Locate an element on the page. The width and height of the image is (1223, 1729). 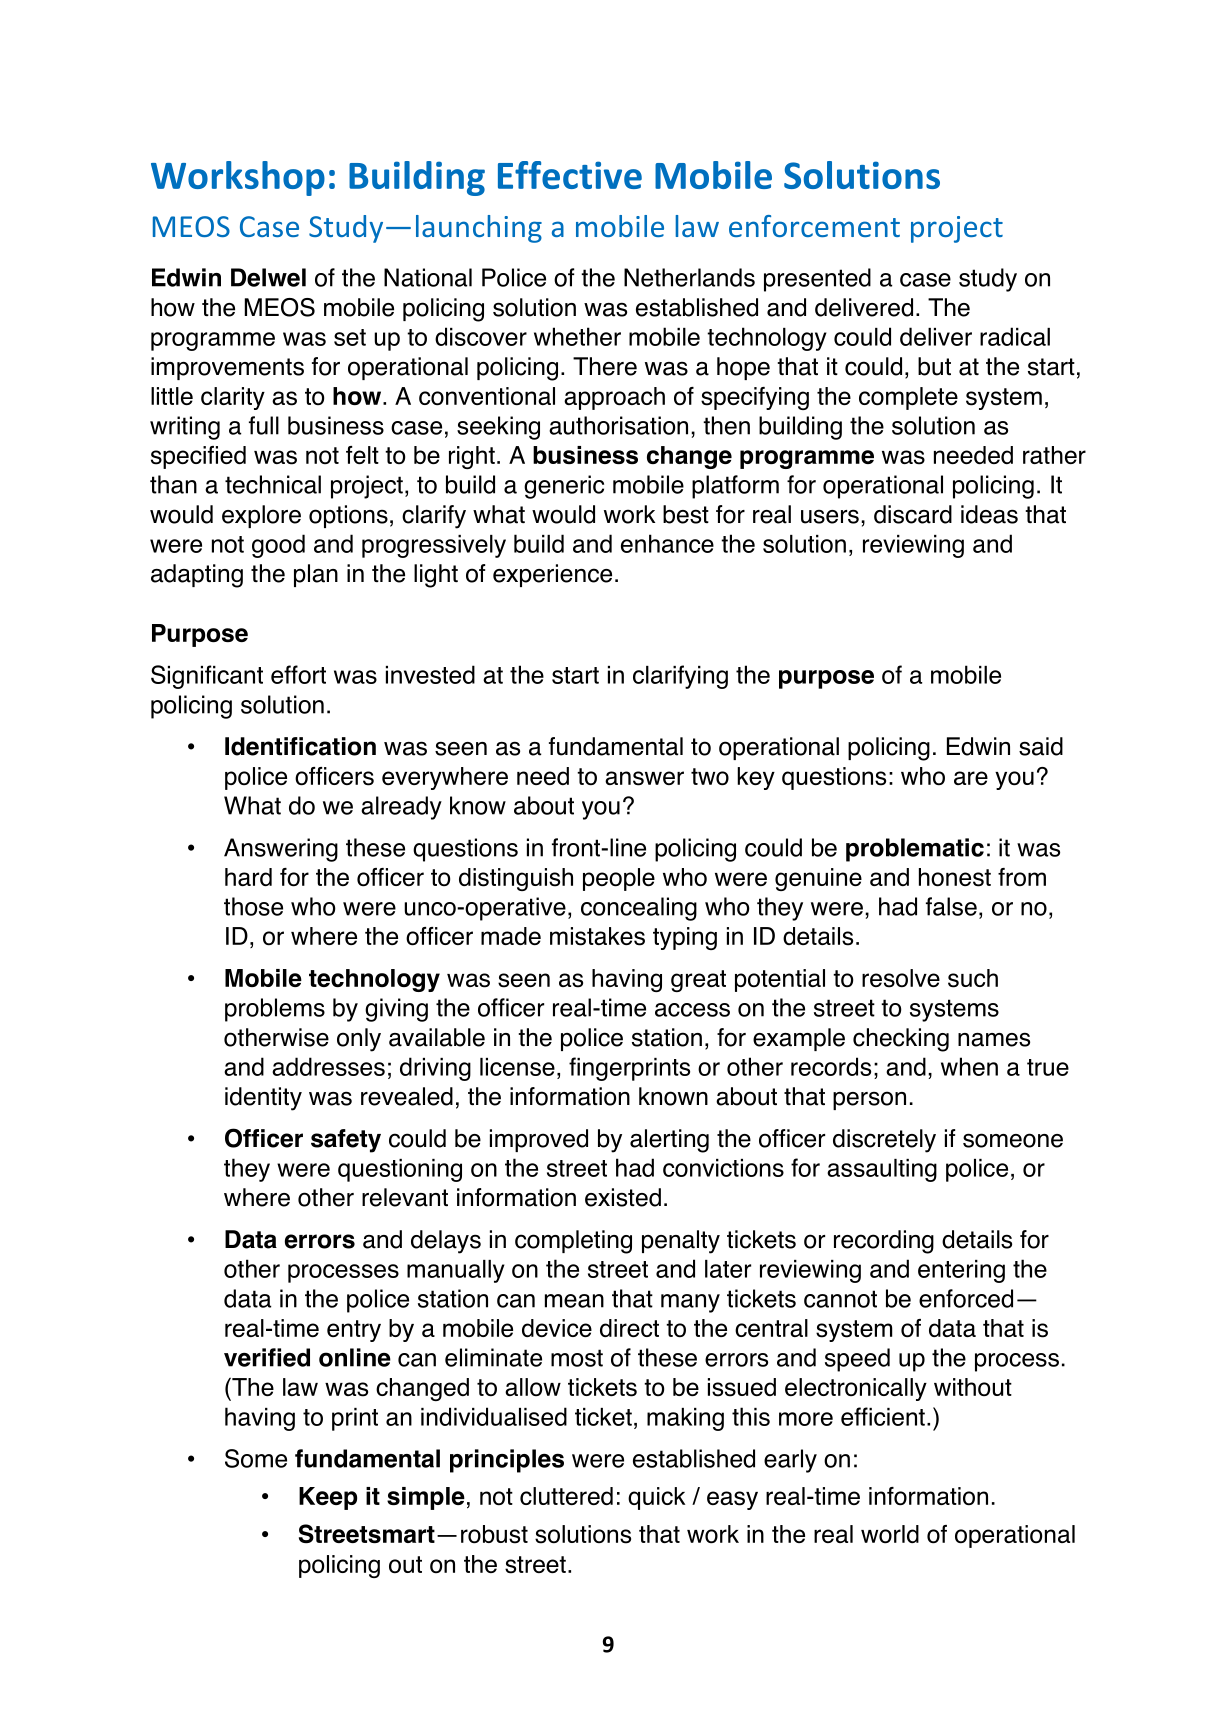
discard is located at coordinates (913, 514).
